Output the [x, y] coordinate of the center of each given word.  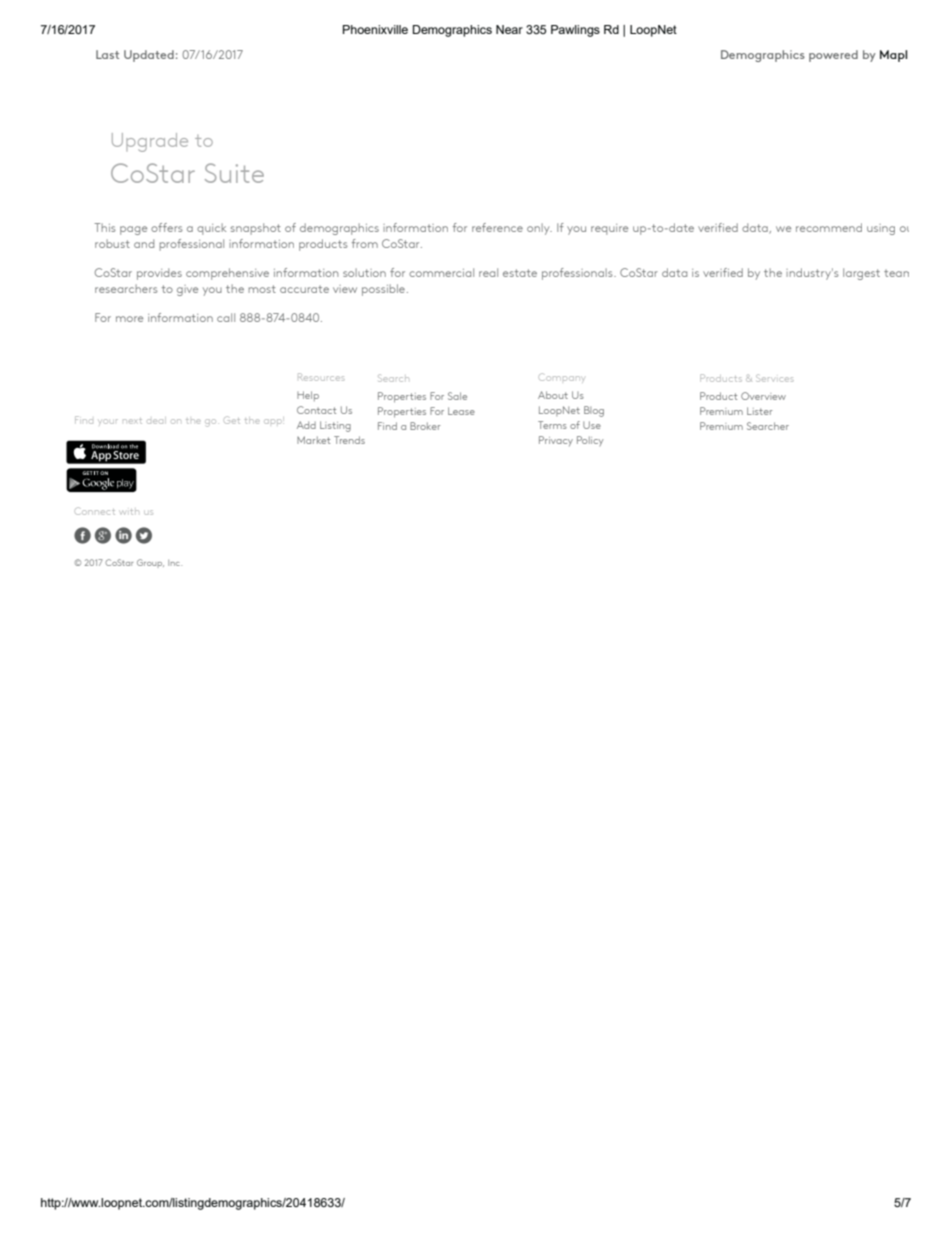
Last [107, 54]
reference [497, 227]
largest [861, 274]
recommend [829, 227]
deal [155, 421]
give [187, 290]
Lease [461, 411]
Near [509, 29]
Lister [760, 411]
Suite [234, 173]
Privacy [556, 441]
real [488, 272]
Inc [175, 563]
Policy [590, 441]
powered [833, 56]
